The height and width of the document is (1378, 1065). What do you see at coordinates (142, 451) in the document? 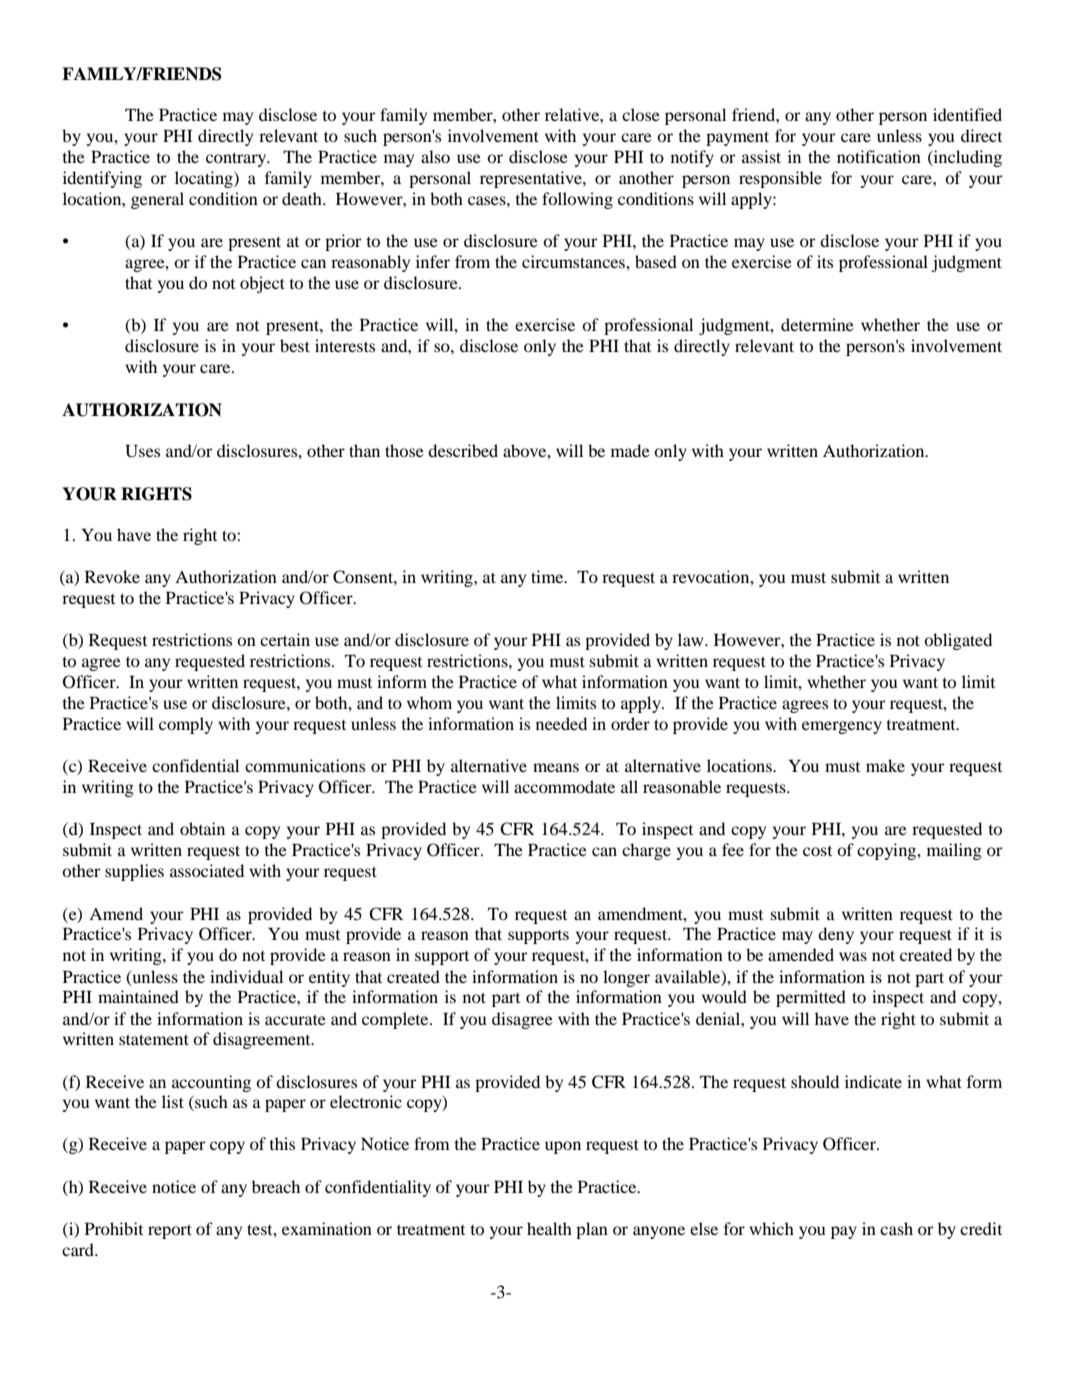
I see `Uses` at bounding box center [142, 451].
